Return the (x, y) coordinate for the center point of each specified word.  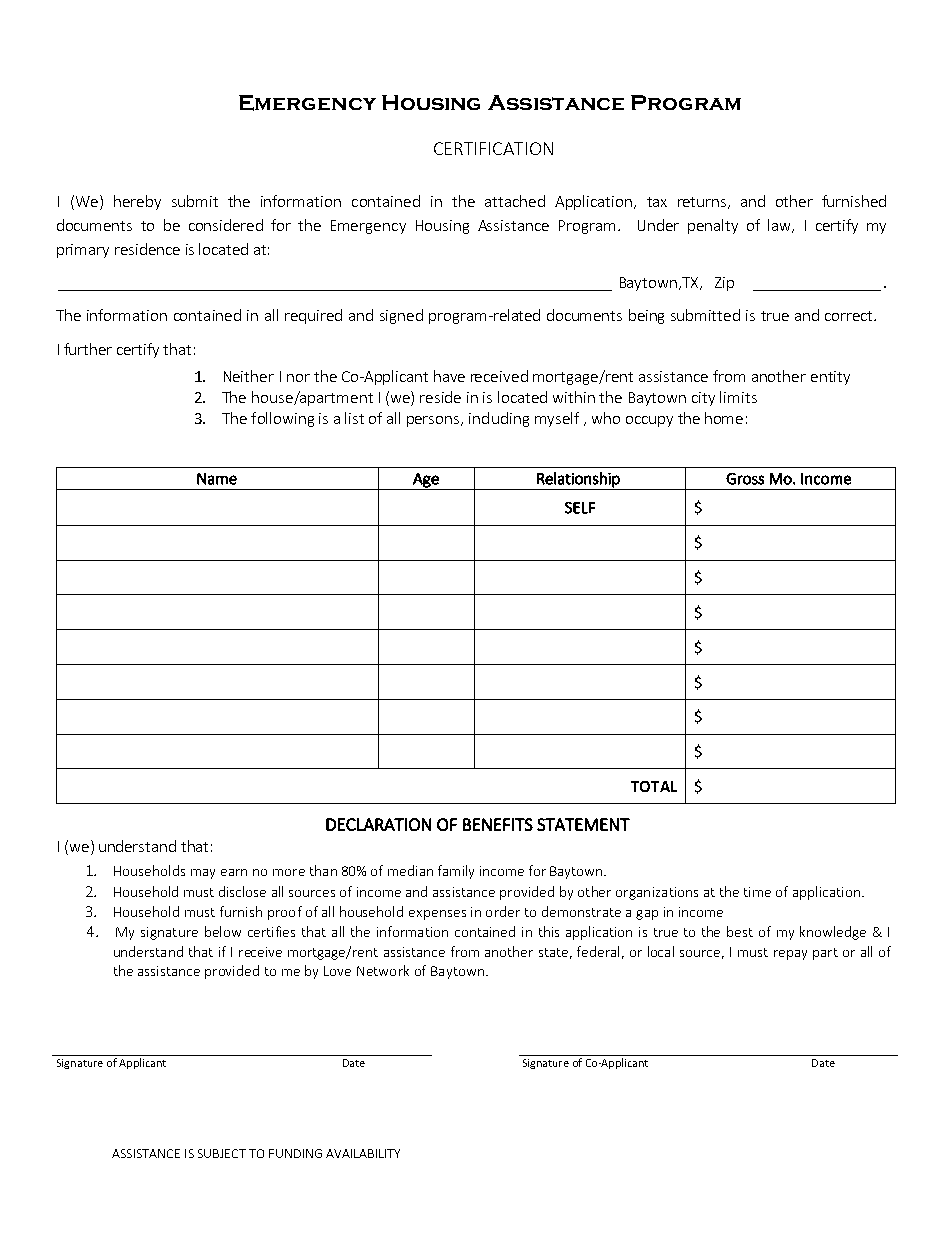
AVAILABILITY (363, 1153)
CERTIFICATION (493, 148)
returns (702, 202)
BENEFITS (498, 824)
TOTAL (654, 786)
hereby (137, 202)
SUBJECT (222, 1153)
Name (217, 479)
